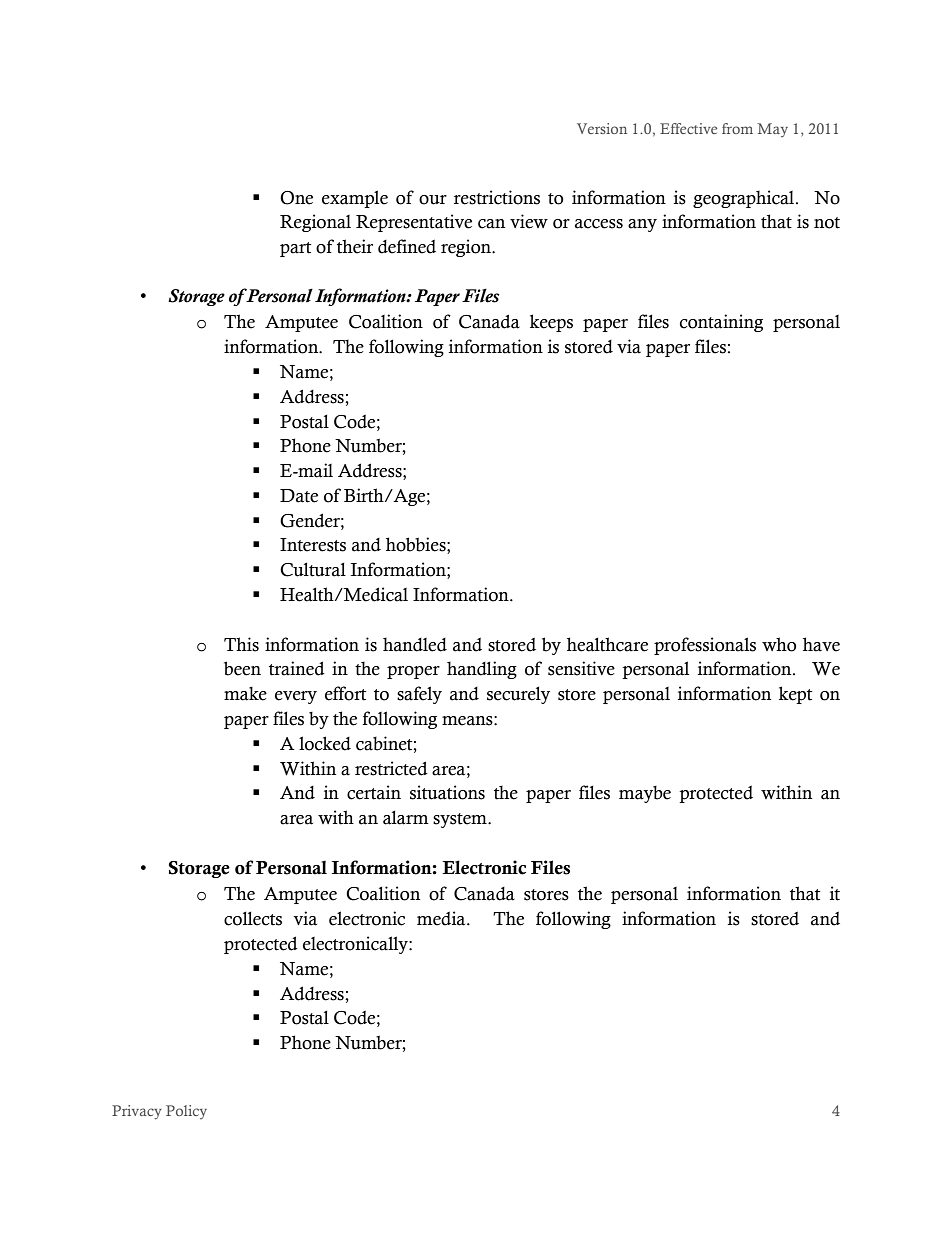 This screenshot has width=952, height=1233. I want to click on maybe, so click(645, 794).
